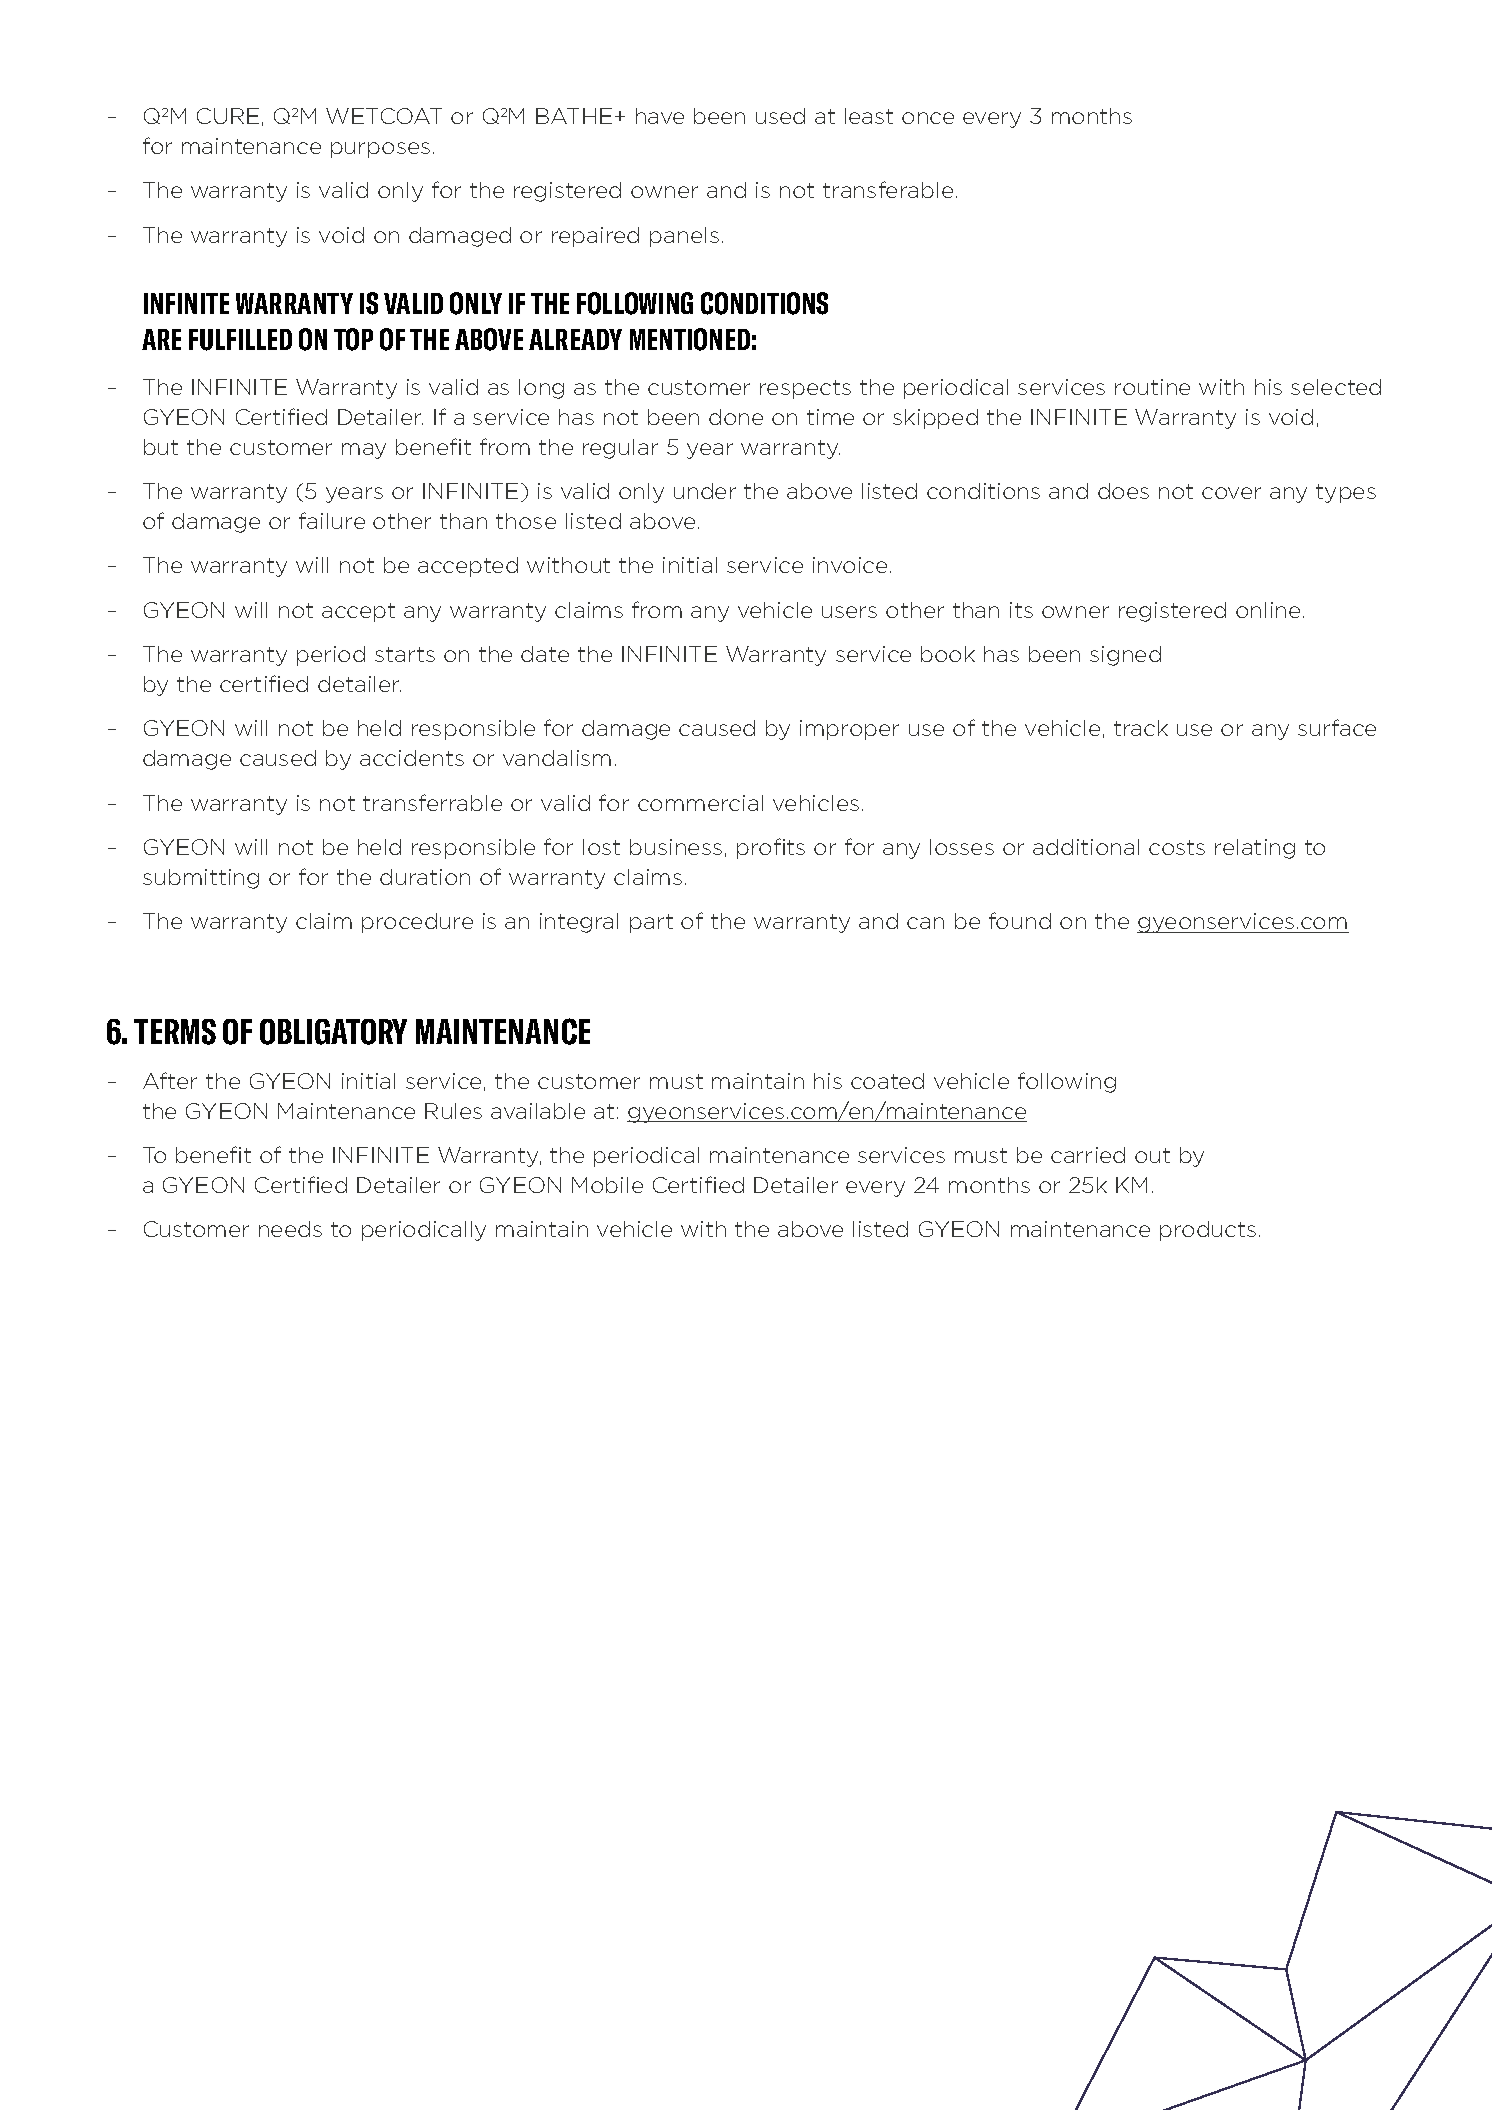 The image size is (1492, 2110). What do you see at coordinates (290, 1229) in the page?
I see `needs` at bounding box center [290, 1229].
